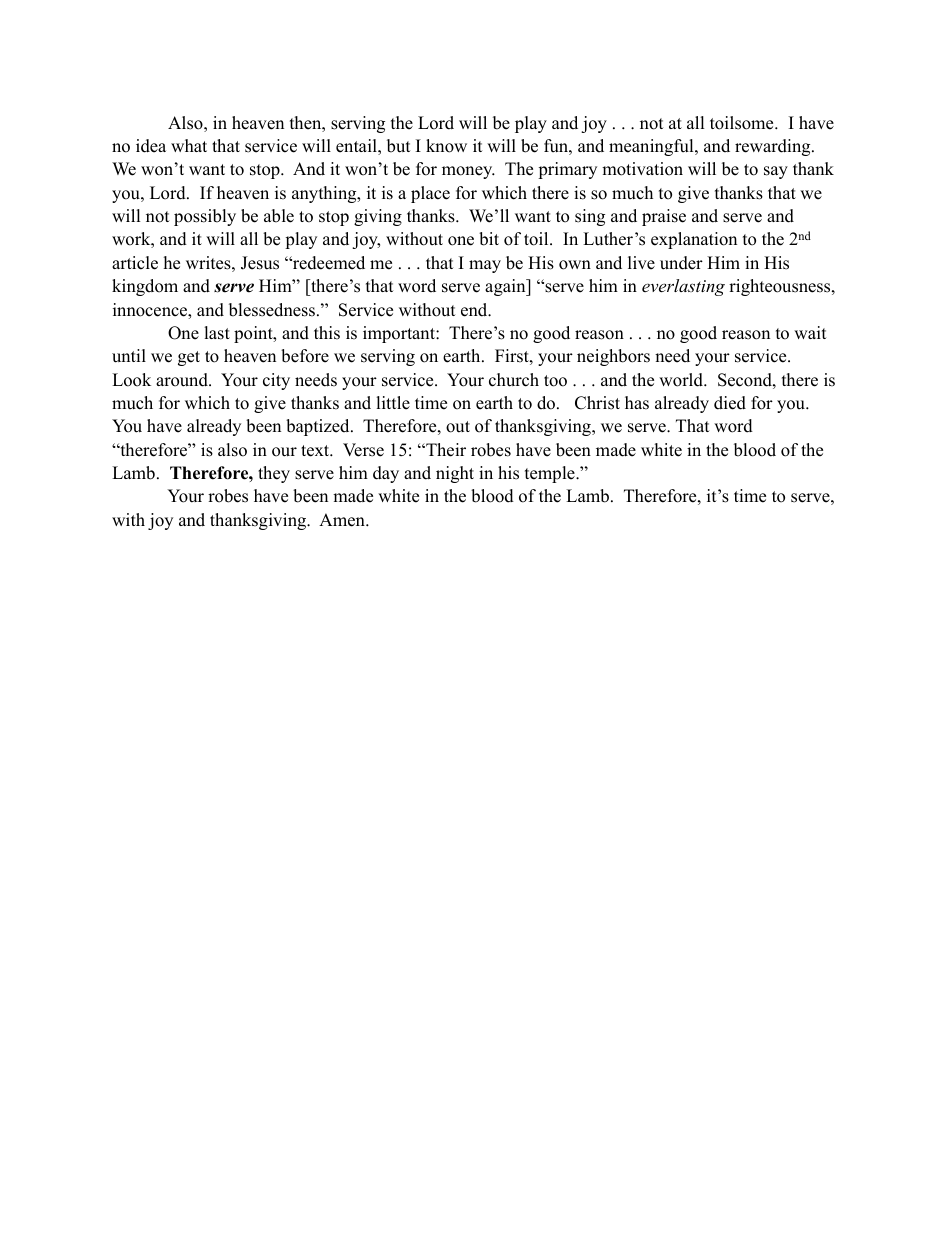 Image resolution: width=952 pixels, height=1233 pixels. What do you see at coordinates (514, 380) in the page?
I see `church` at bounding box center [514, 380].
